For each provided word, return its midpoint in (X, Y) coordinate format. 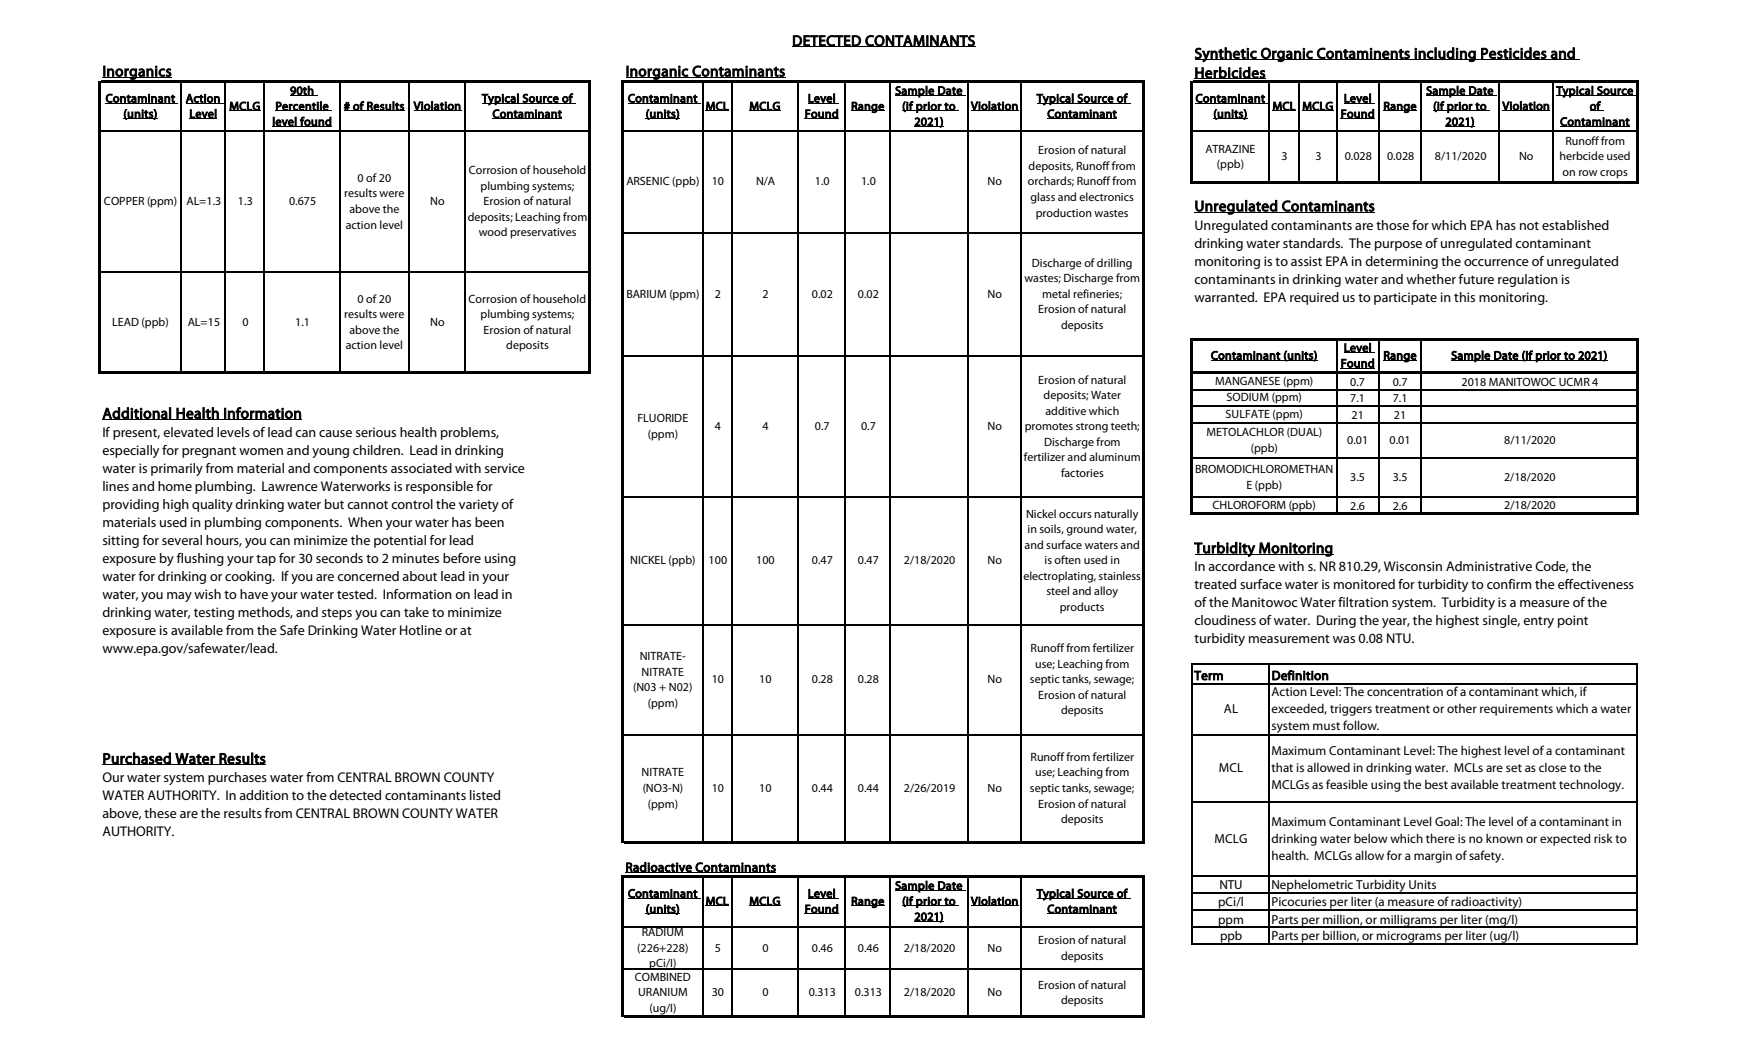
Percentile (303, 106)
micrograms (1409, 938)
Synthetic (1227, 55)
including (1445, 54)
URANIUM (662, 992)
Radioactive (659, 867)
